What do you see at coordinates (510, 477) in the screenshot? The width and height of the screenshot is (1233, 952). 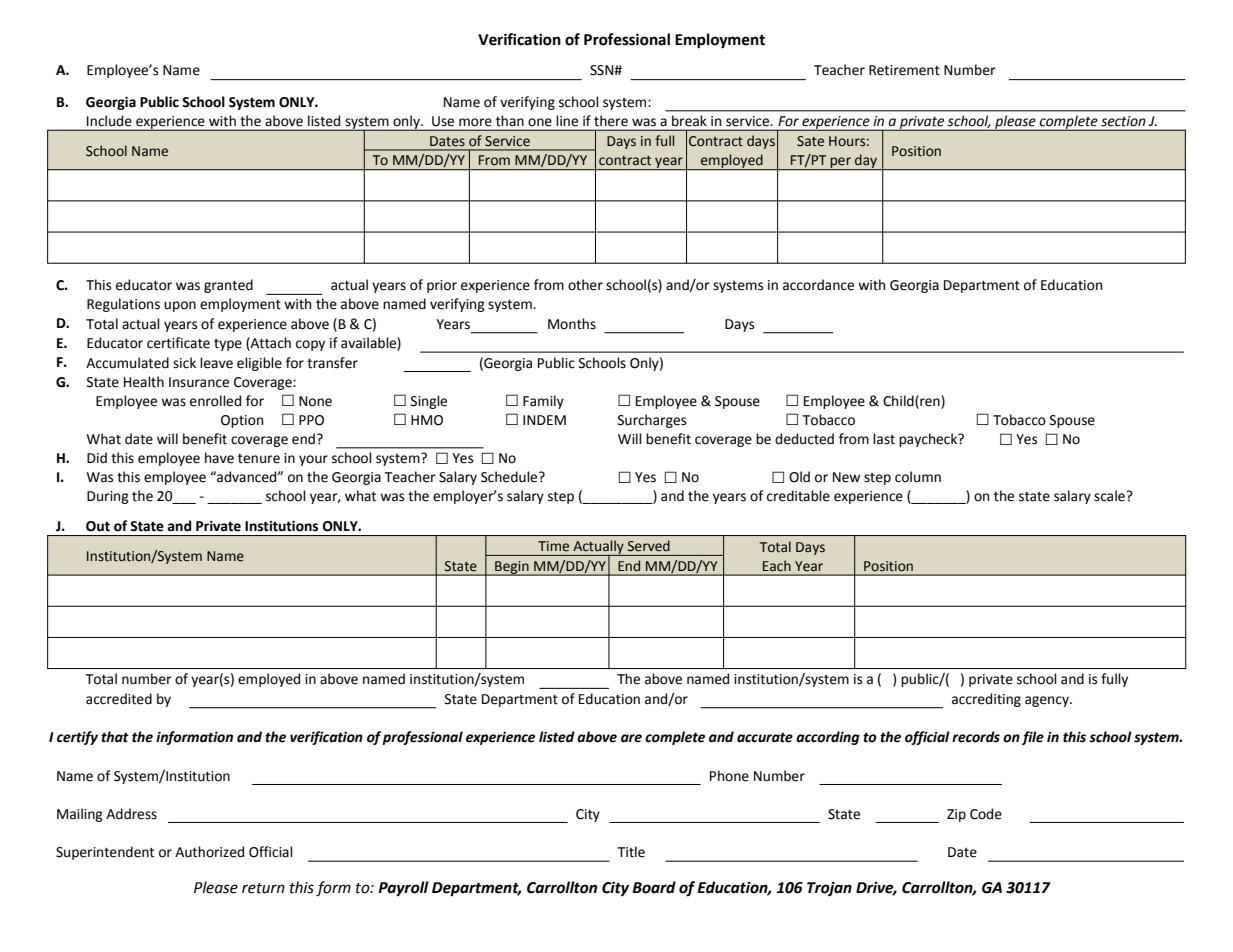 I see `Schedule` at bounding box center [510, 477].
